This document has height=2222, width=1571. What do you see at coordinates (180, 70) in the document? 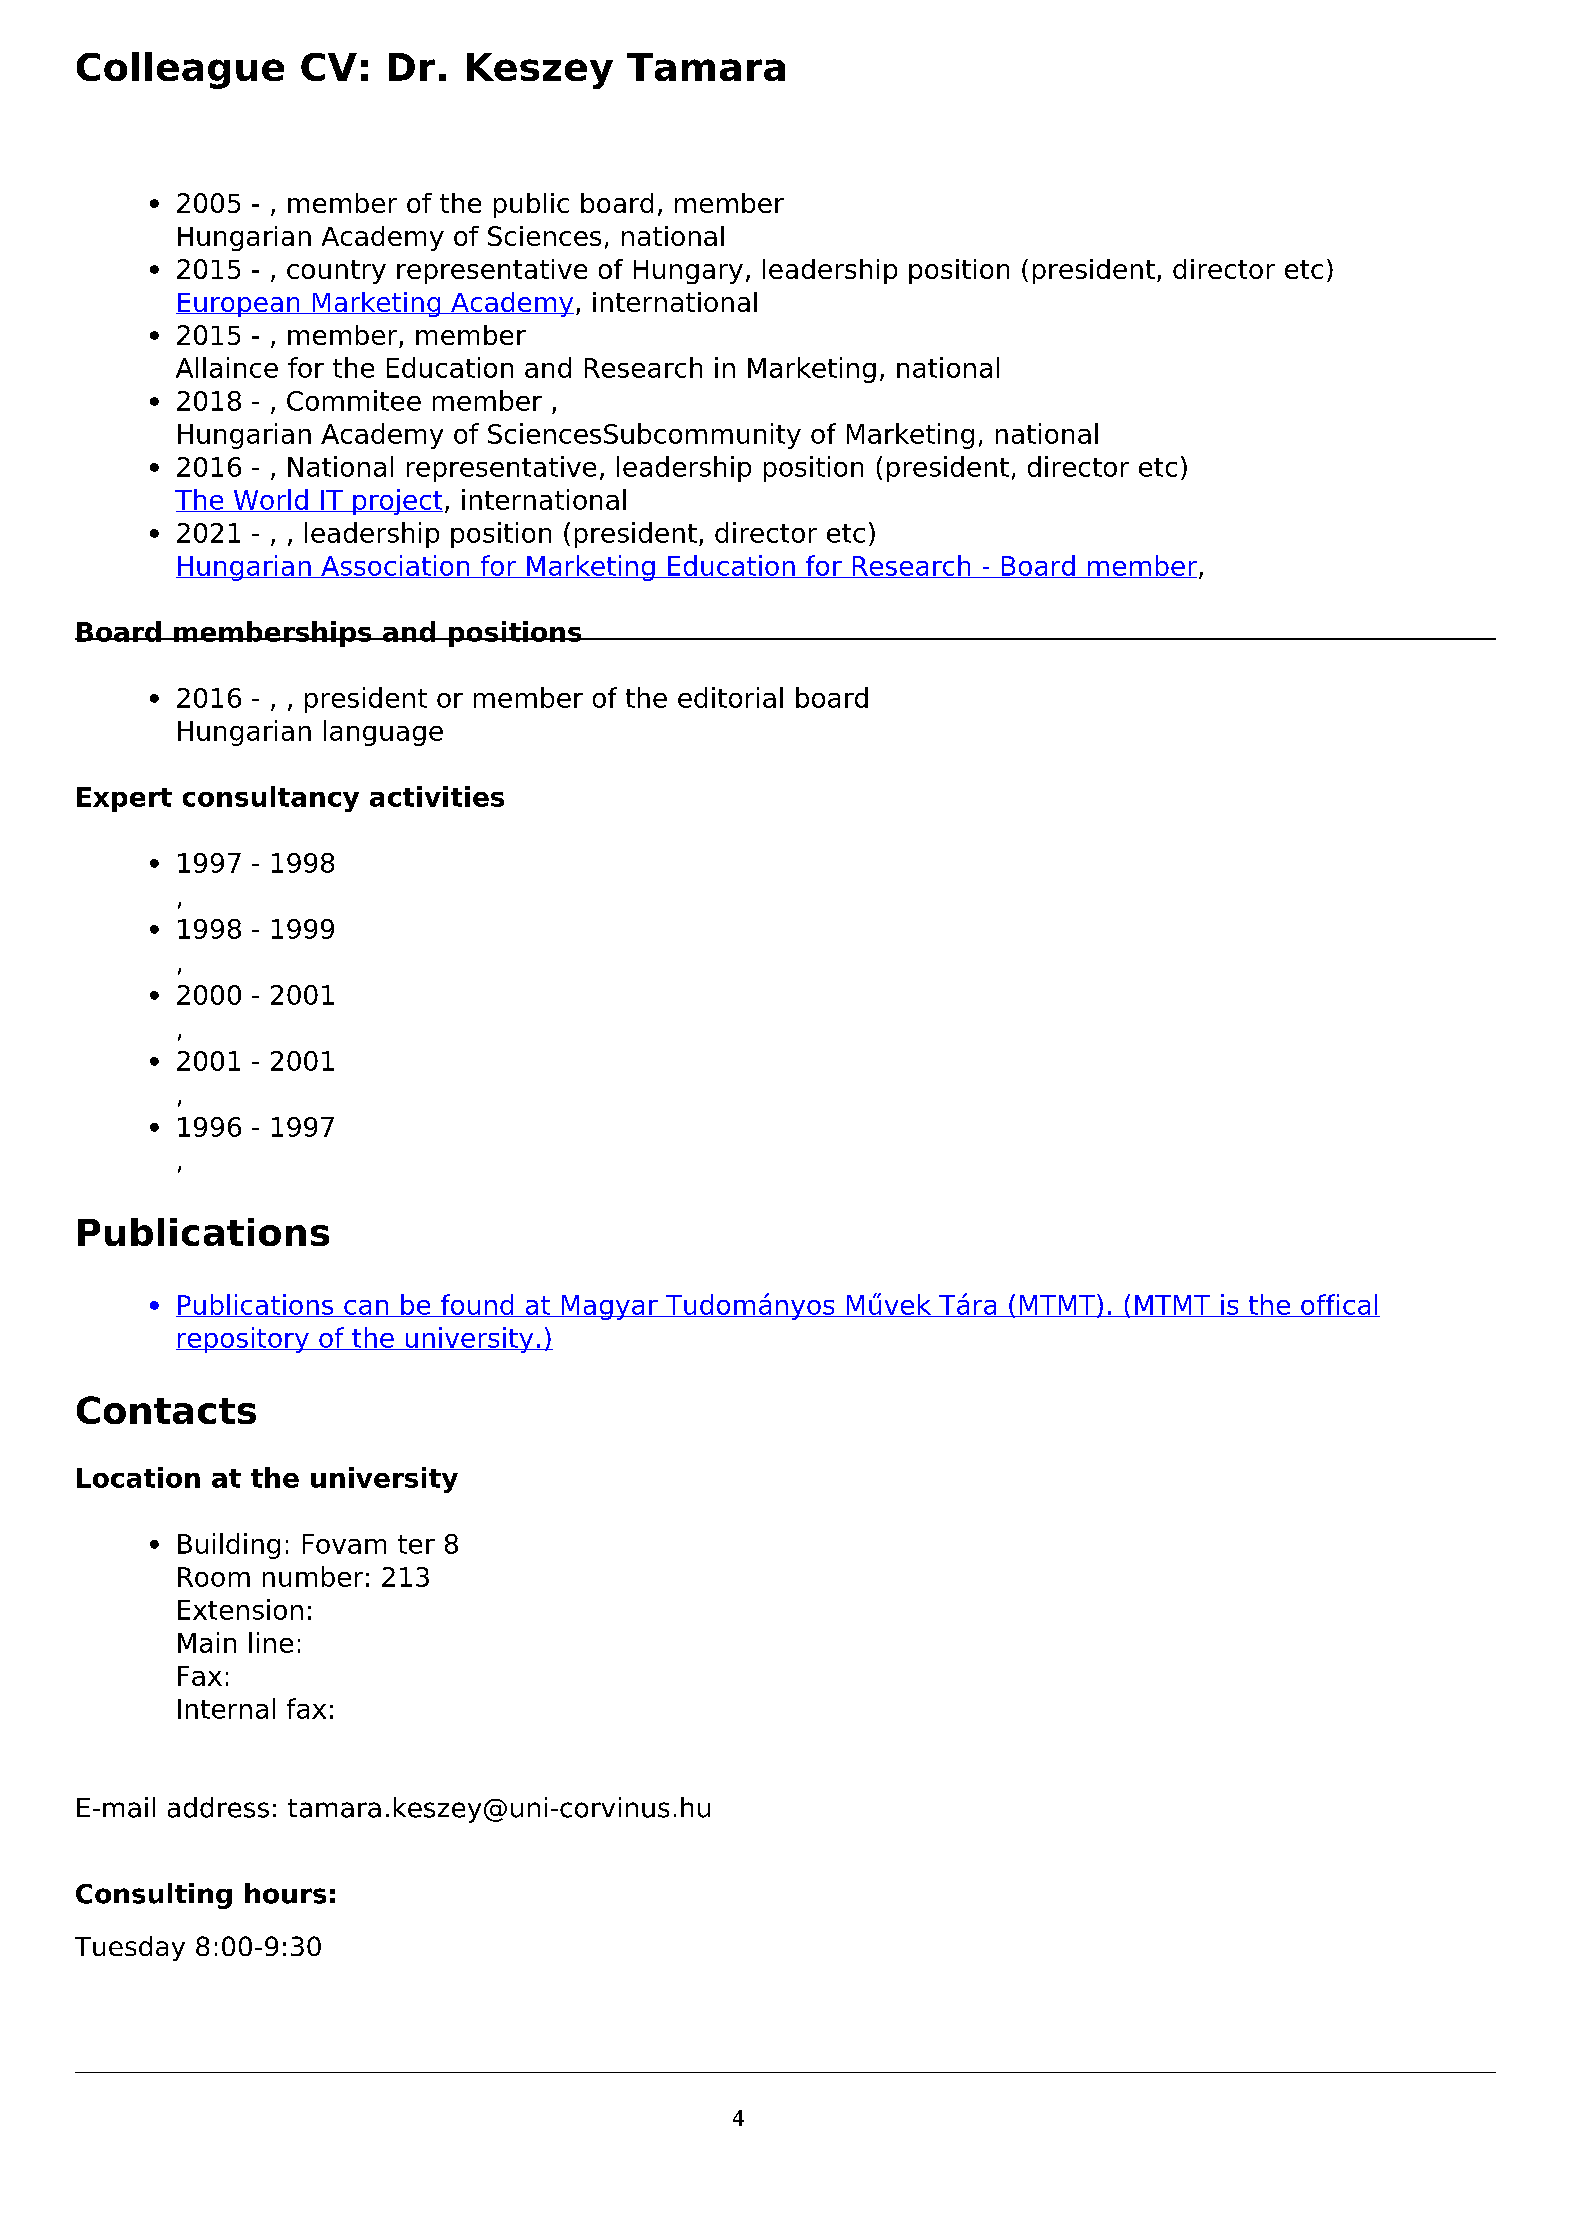
I see `Colleague` at bounding box center [180, 70].
